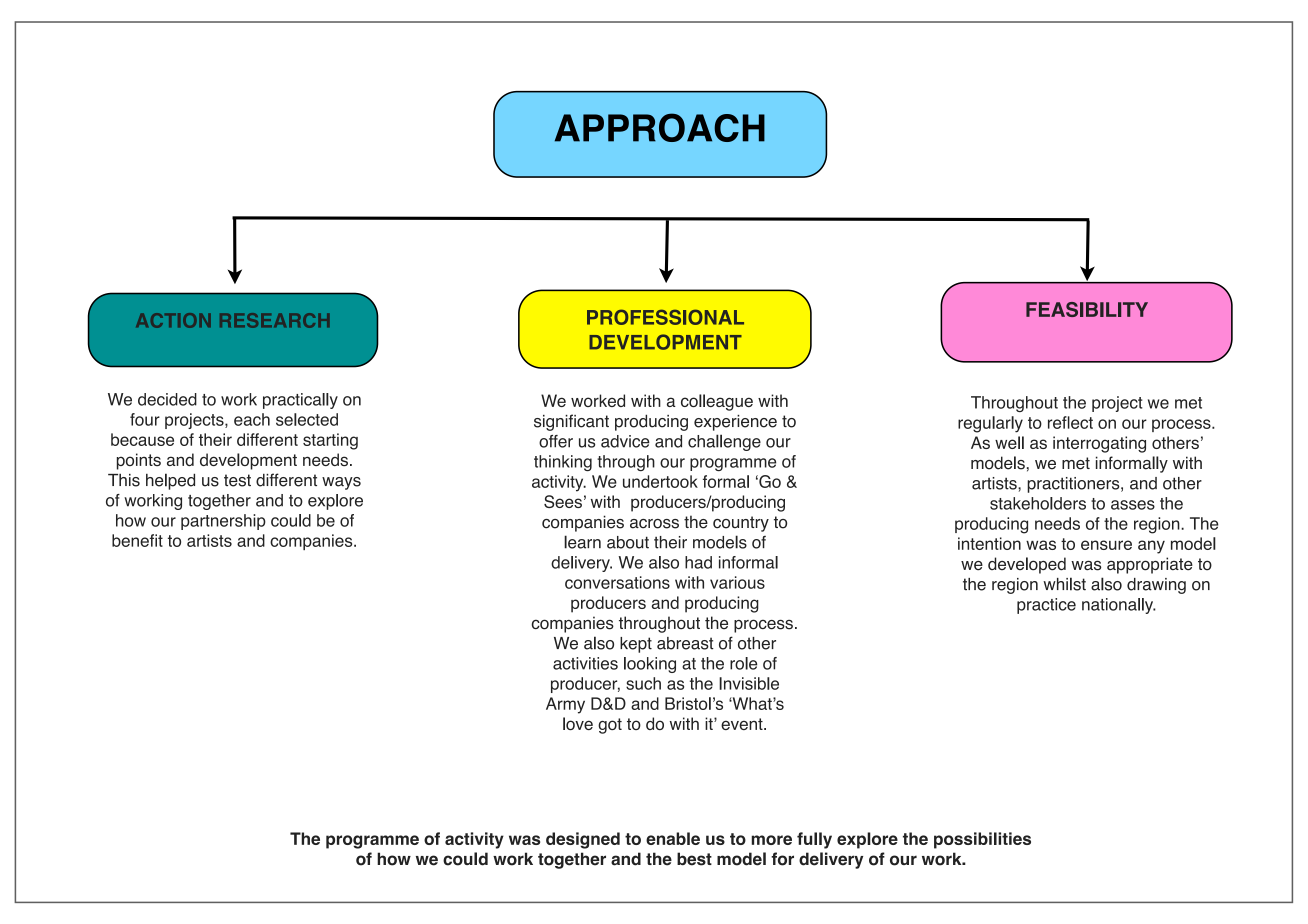  Describe the element at coordinates (673, 838) in the screenshot. I see `enable` at that location.
